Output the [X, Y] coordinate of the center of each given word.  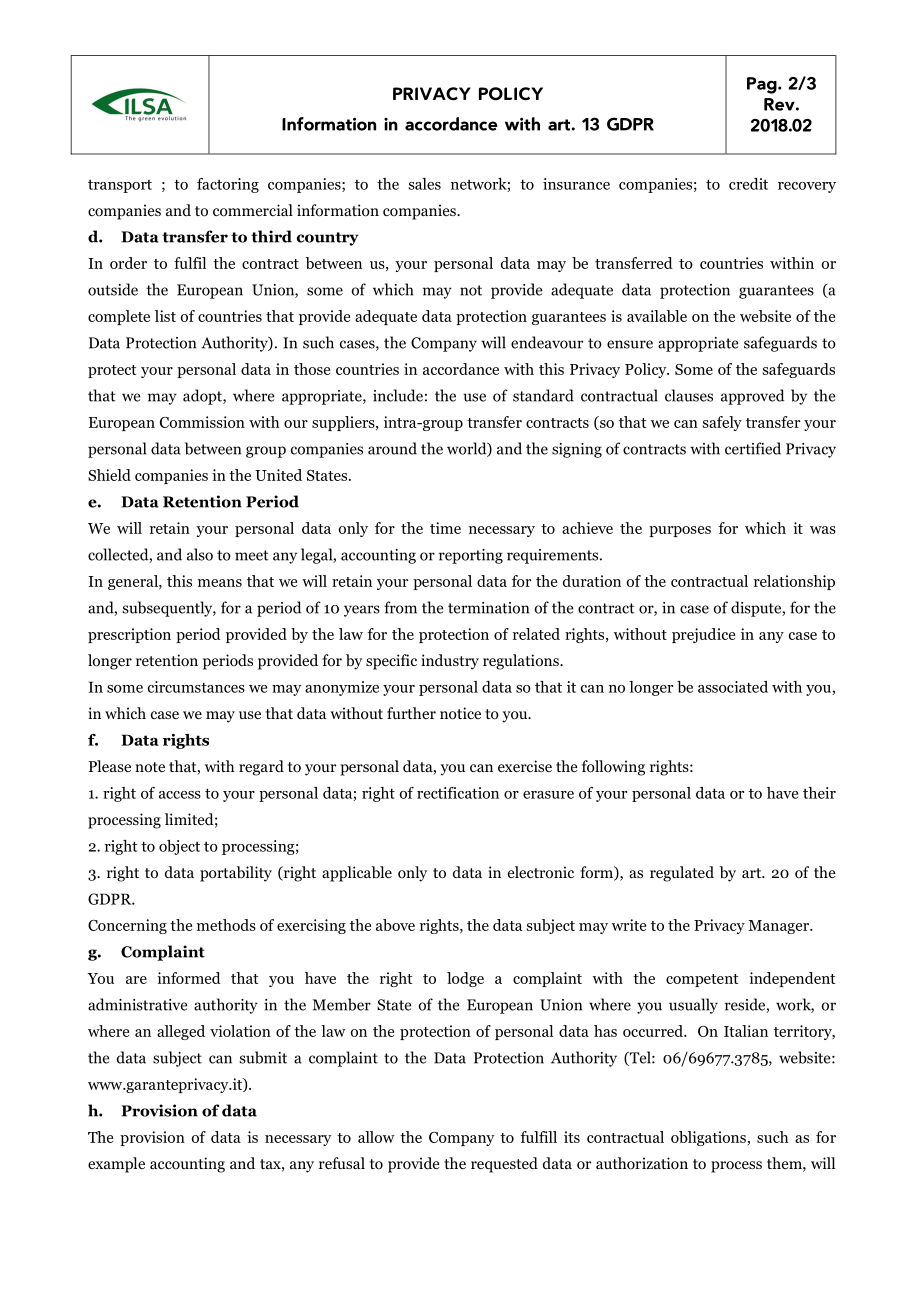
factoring [228, 185]
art [753, 873]
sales [425, 184]
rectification [458, 793]
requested [504, 1165]
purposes [680, 531]
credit [748, 184]
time [445, 528]
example [116, 1165]
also [200, 554]
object [179, 847]
